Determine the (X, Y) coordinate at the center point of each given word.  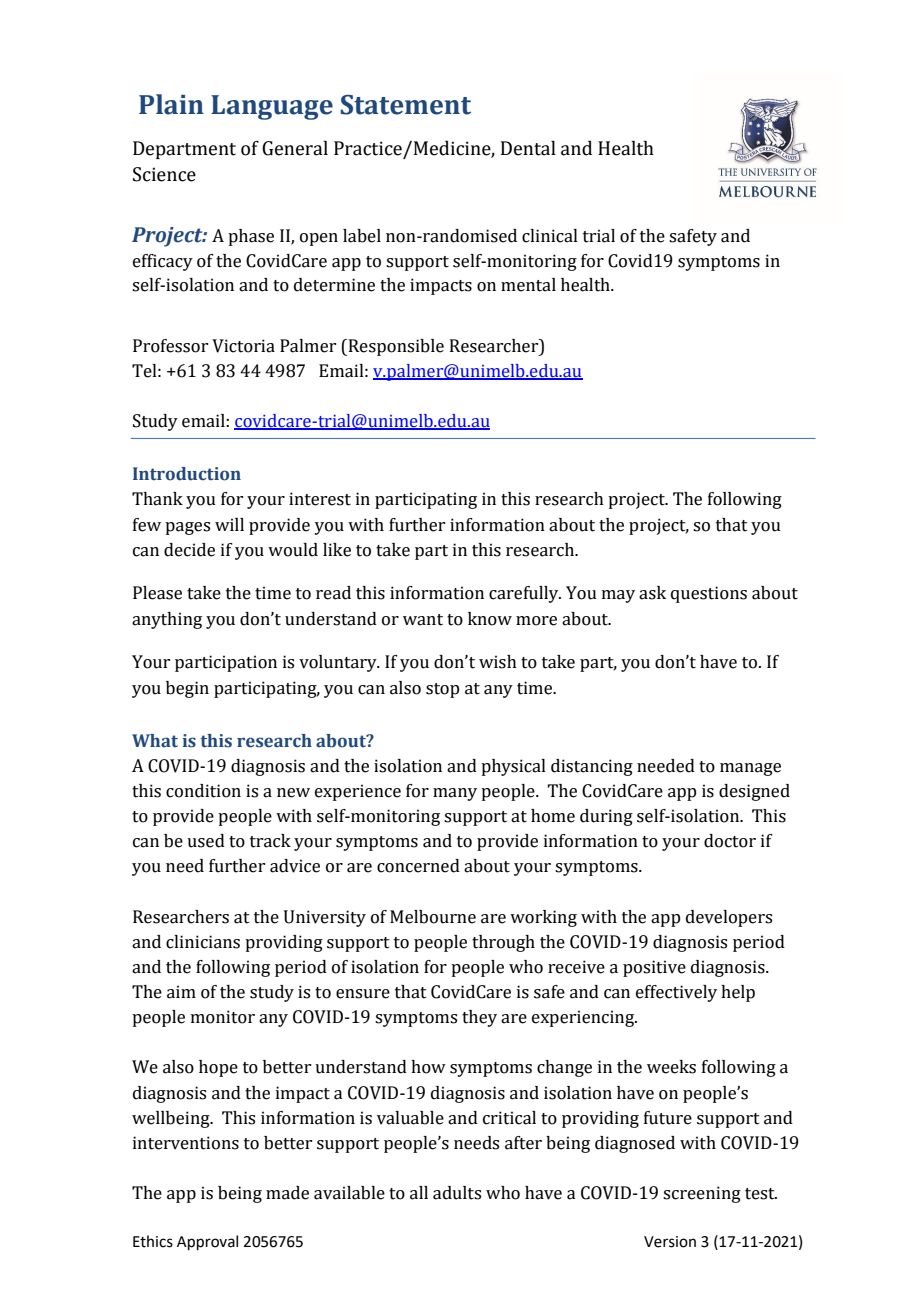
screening (702, 1194)
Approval (207, 1242)
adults (457, 1193)
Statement (405, 105)
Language (272, 107)
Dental (528, 148)
